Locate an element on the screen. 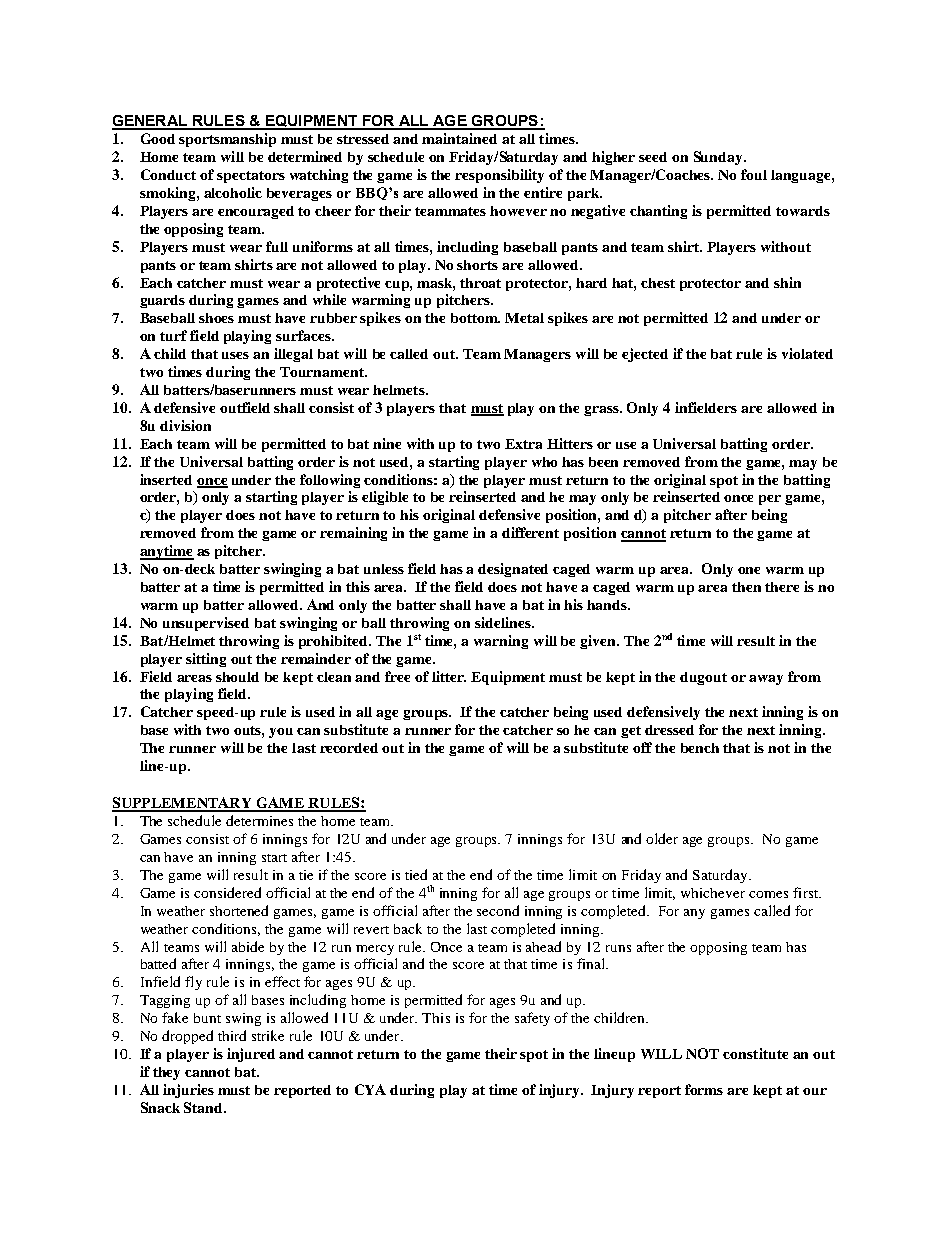 The height and width of the screenshot is (1233, 952). Sunday is located at coordinates (719, 158).
